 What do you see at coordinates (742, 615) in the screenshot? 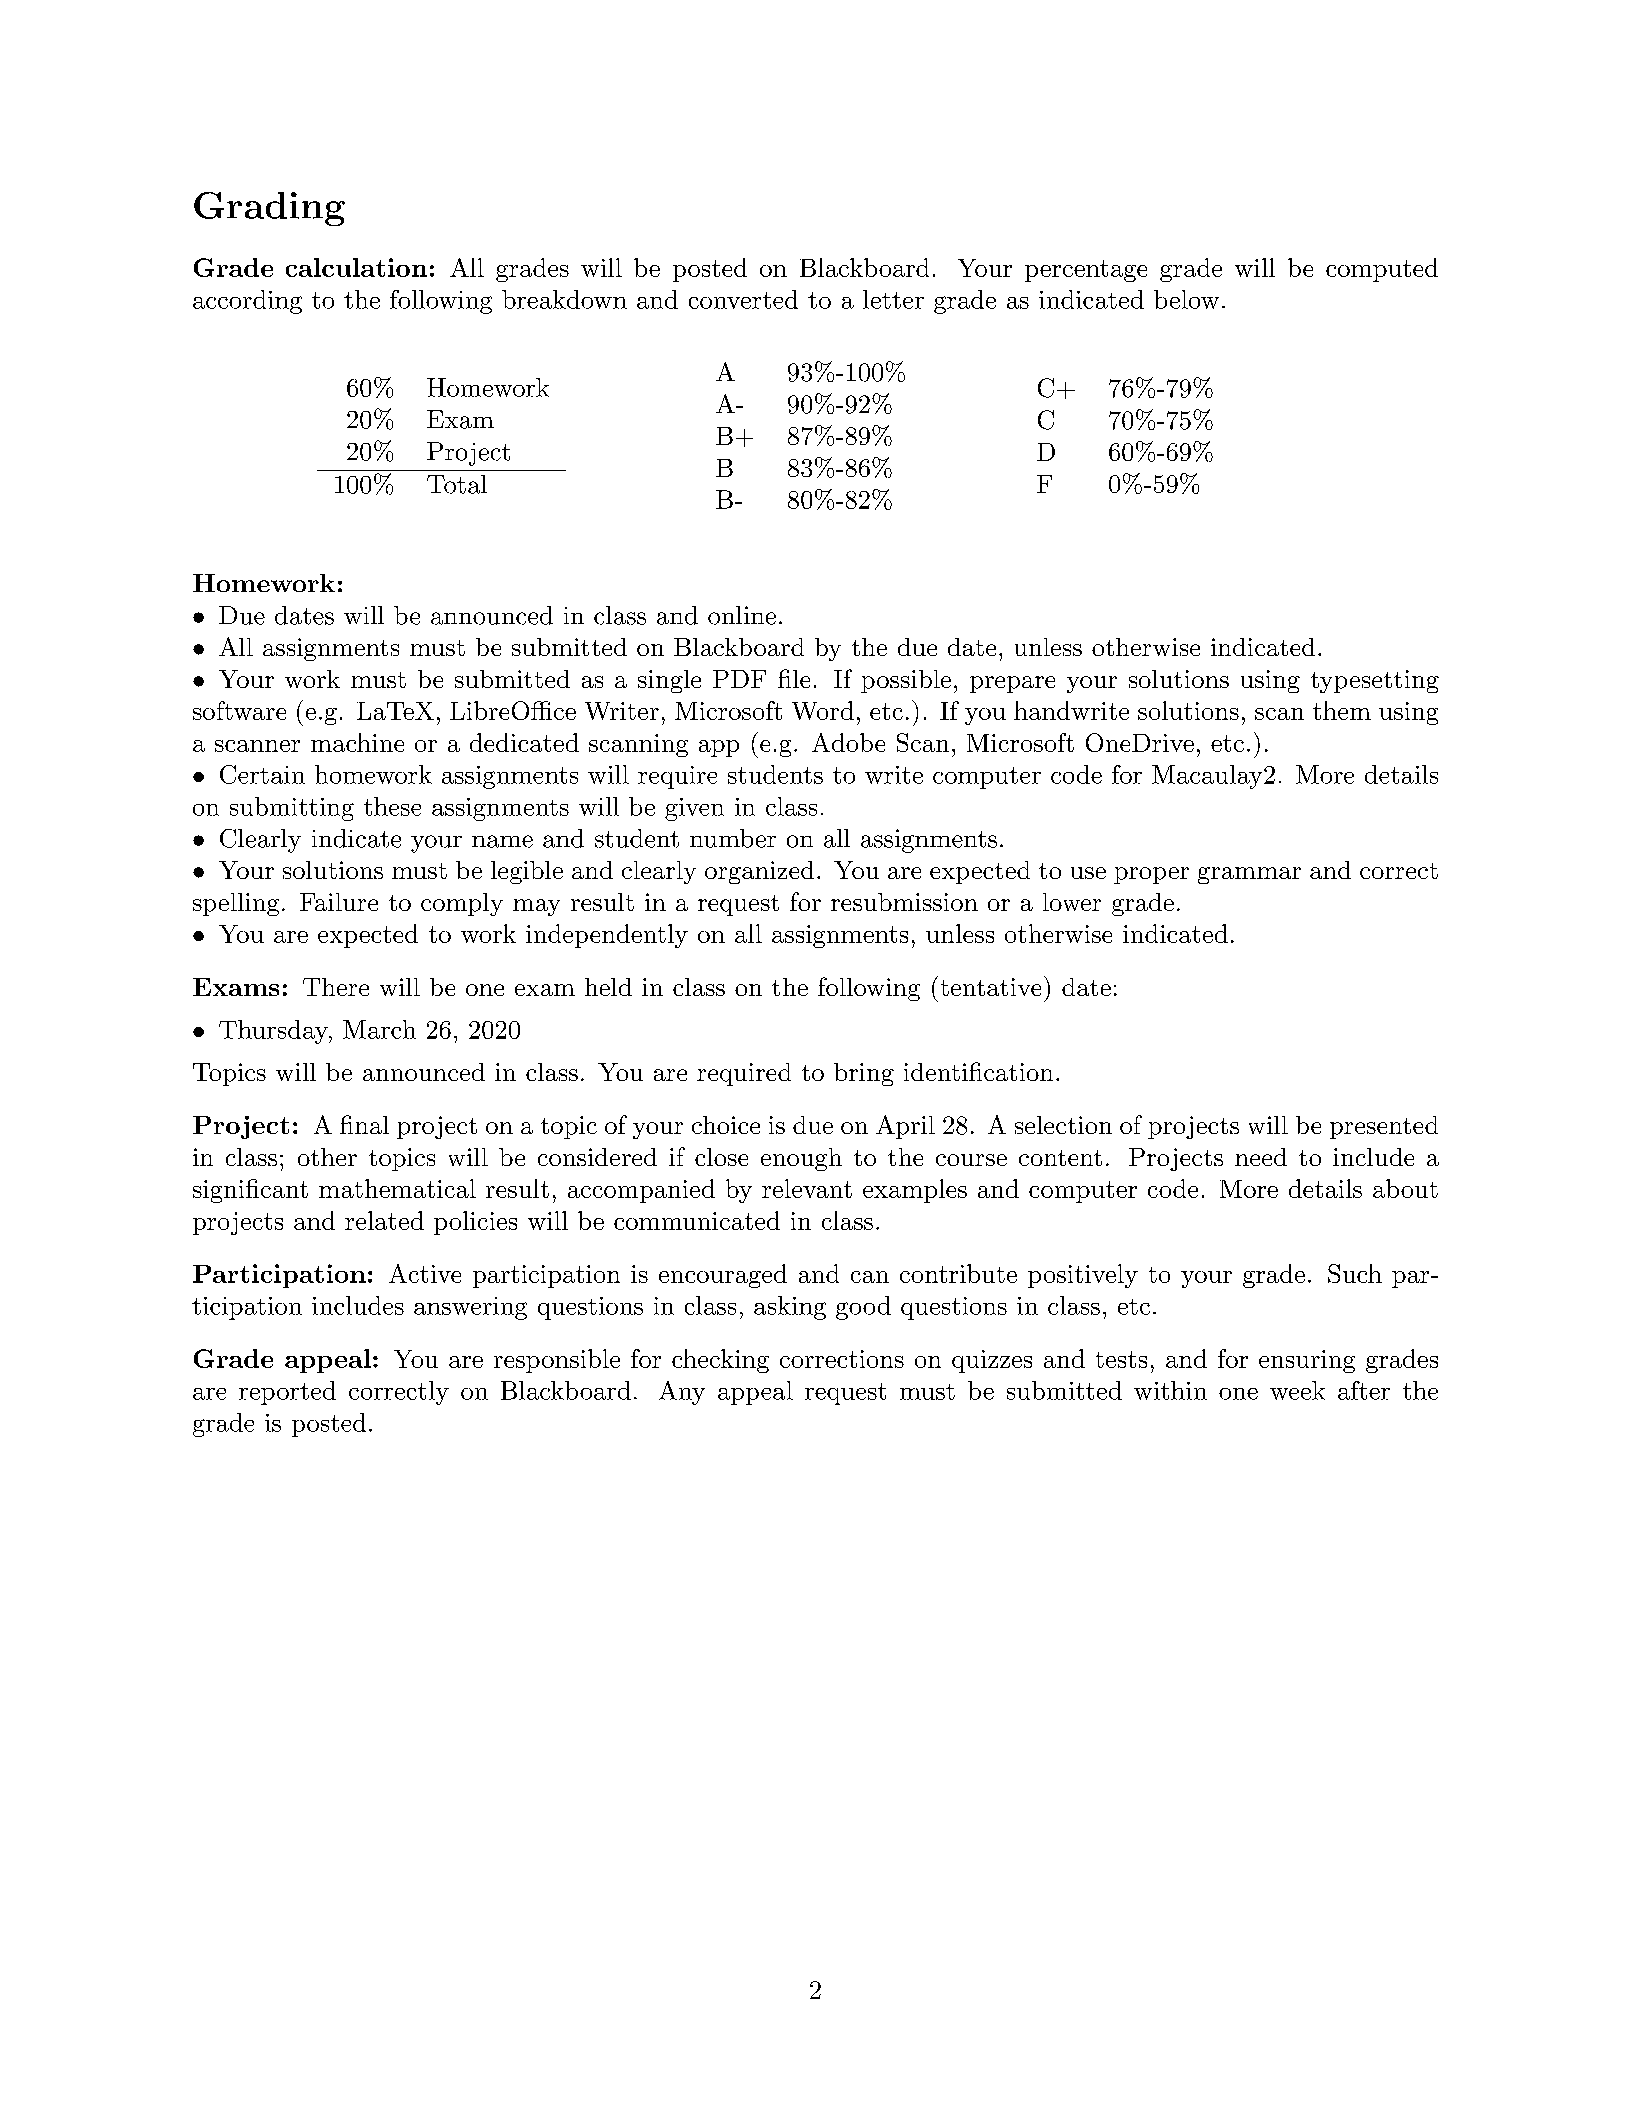
I see `online` at bounding box center [742, 615].
